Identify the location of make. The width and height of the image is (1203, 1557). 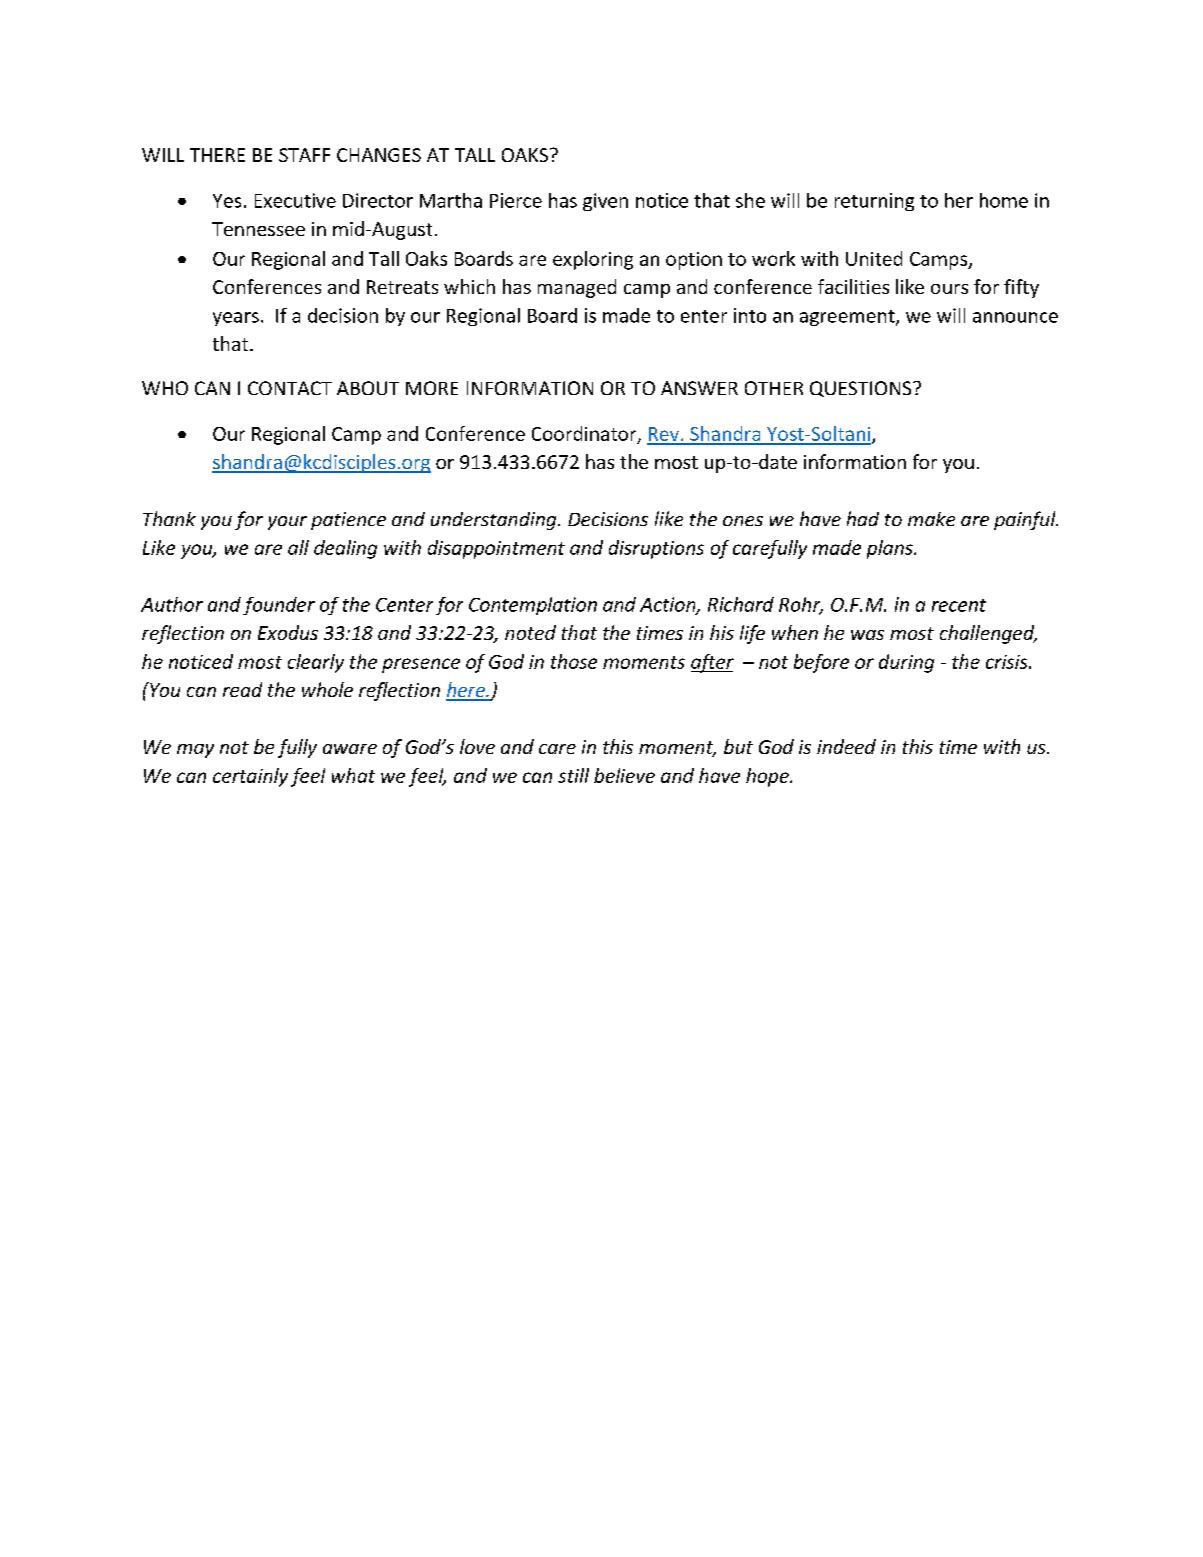
(931, 519).
